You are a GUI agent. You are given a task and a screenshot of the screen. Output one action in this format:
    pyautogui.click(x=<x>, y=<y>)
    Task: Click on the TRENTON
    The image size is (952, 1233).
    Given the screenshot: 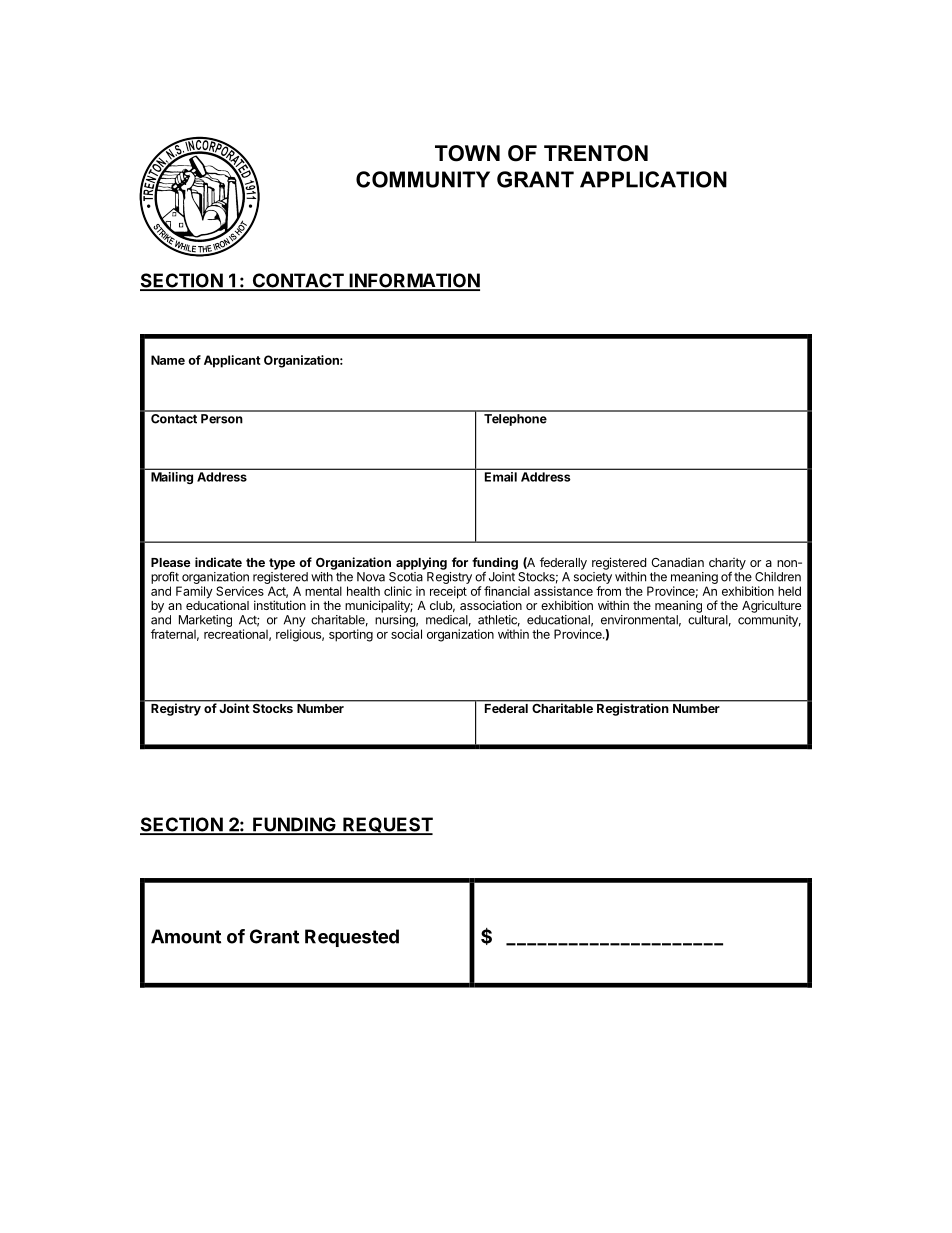 What is the action you would take?
    pyautogui.click(x=596, y=153)
